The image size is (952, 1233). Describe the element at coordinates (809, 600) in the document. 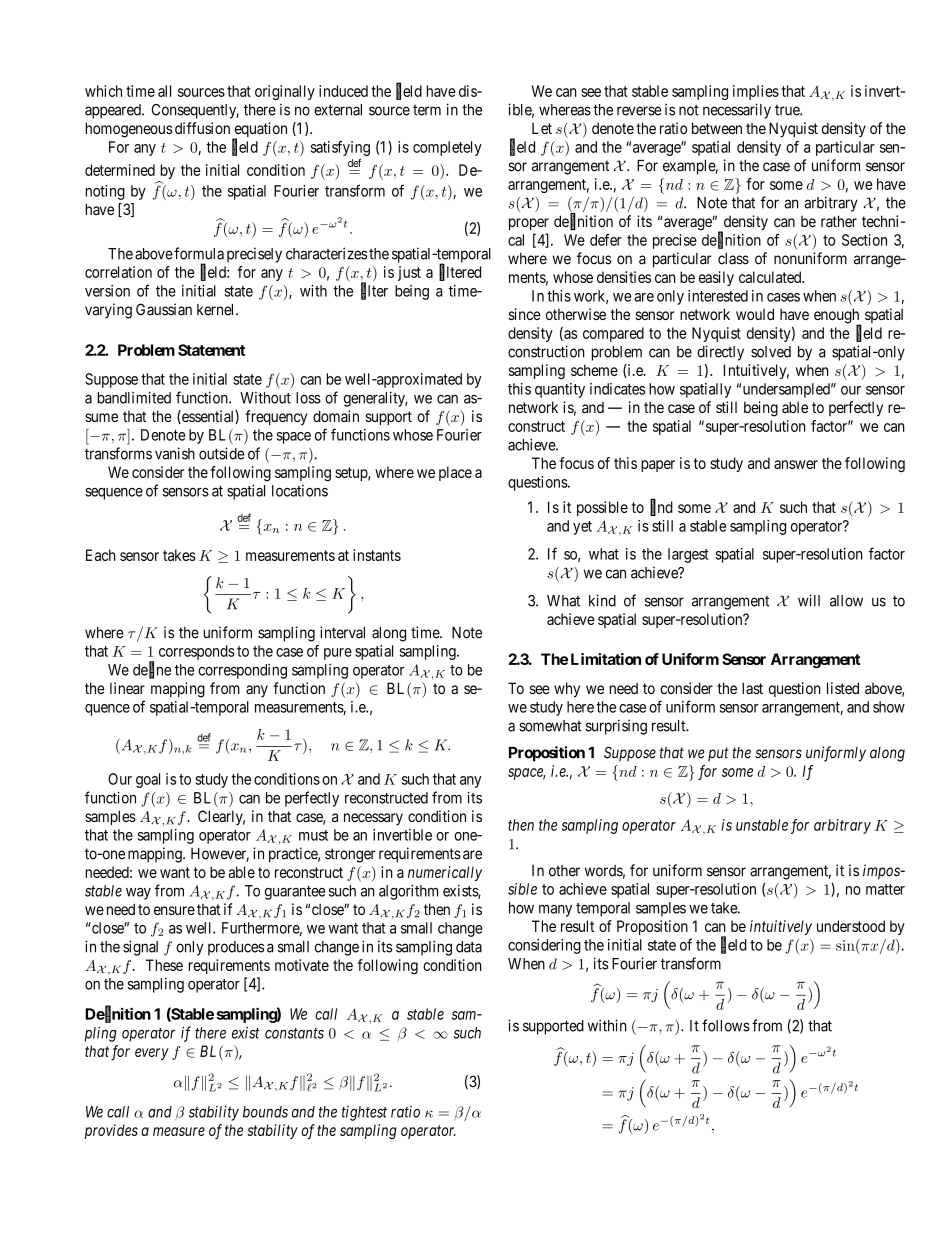

I see `will` at that location.
